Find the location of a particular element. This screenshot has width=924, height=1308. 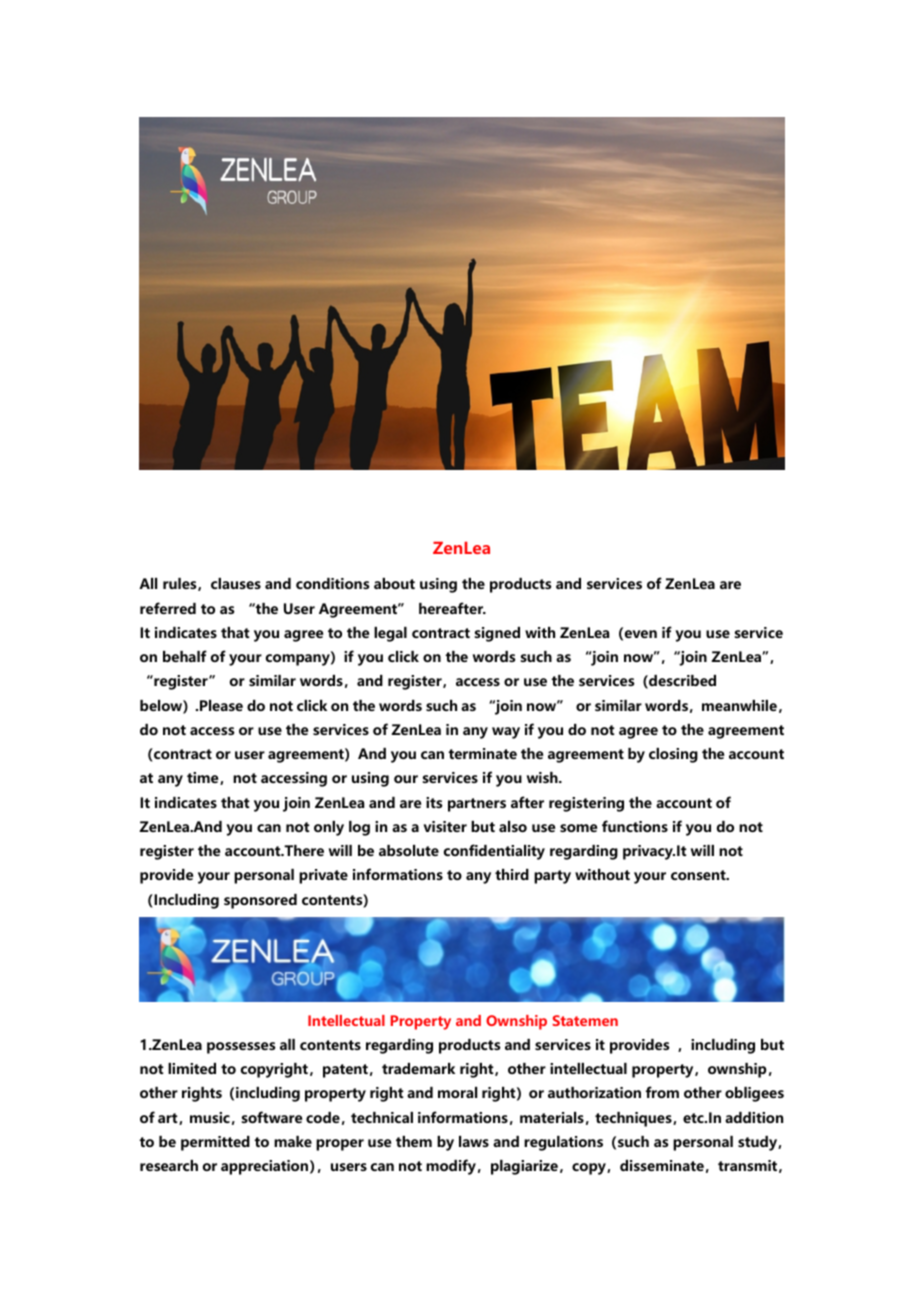

third is located at coordinates (512, 874).
